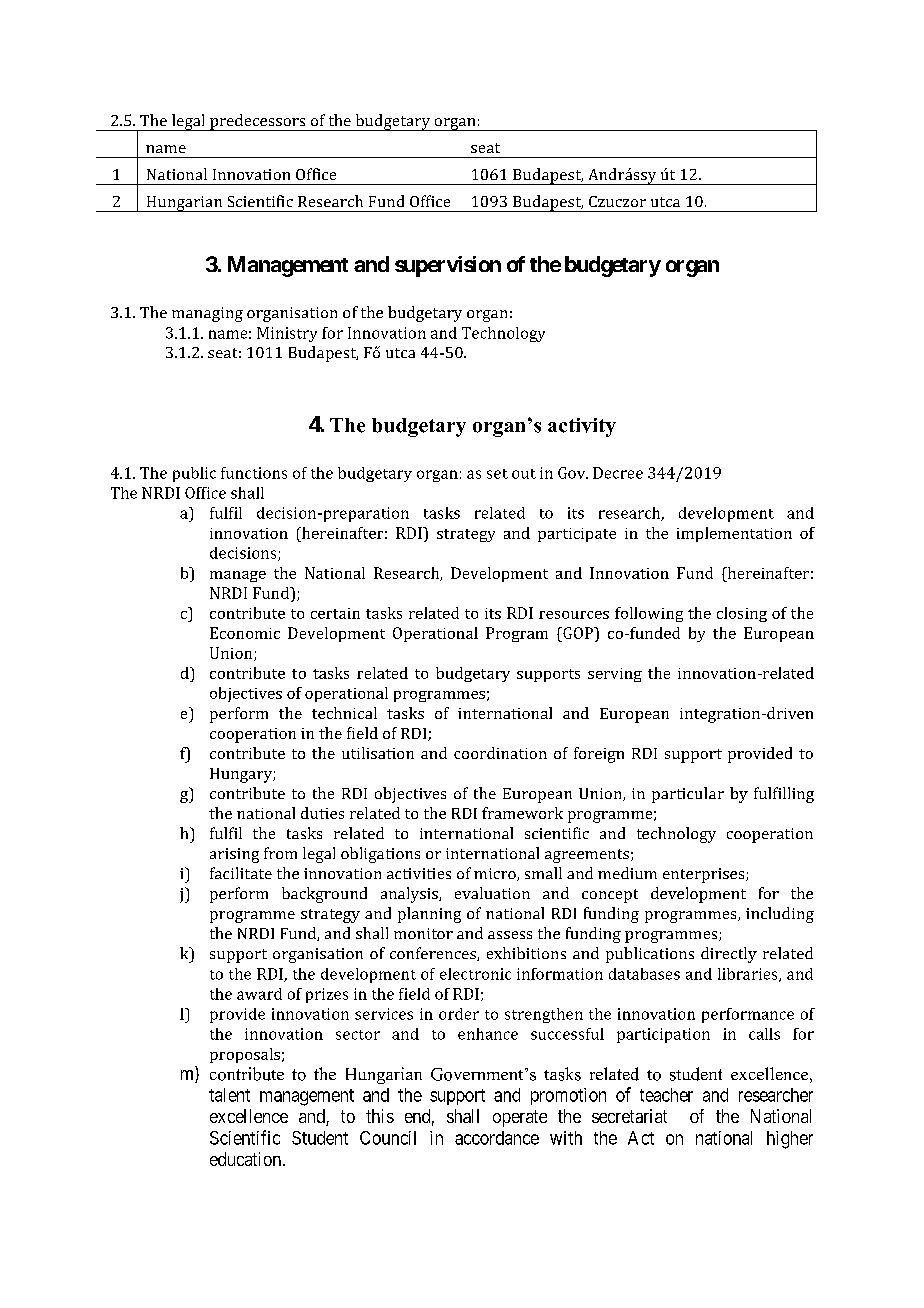  What do you see at coordinates (258, 122) in the screenshot?
I see `predecessors` at bounding box center [258, 122].
